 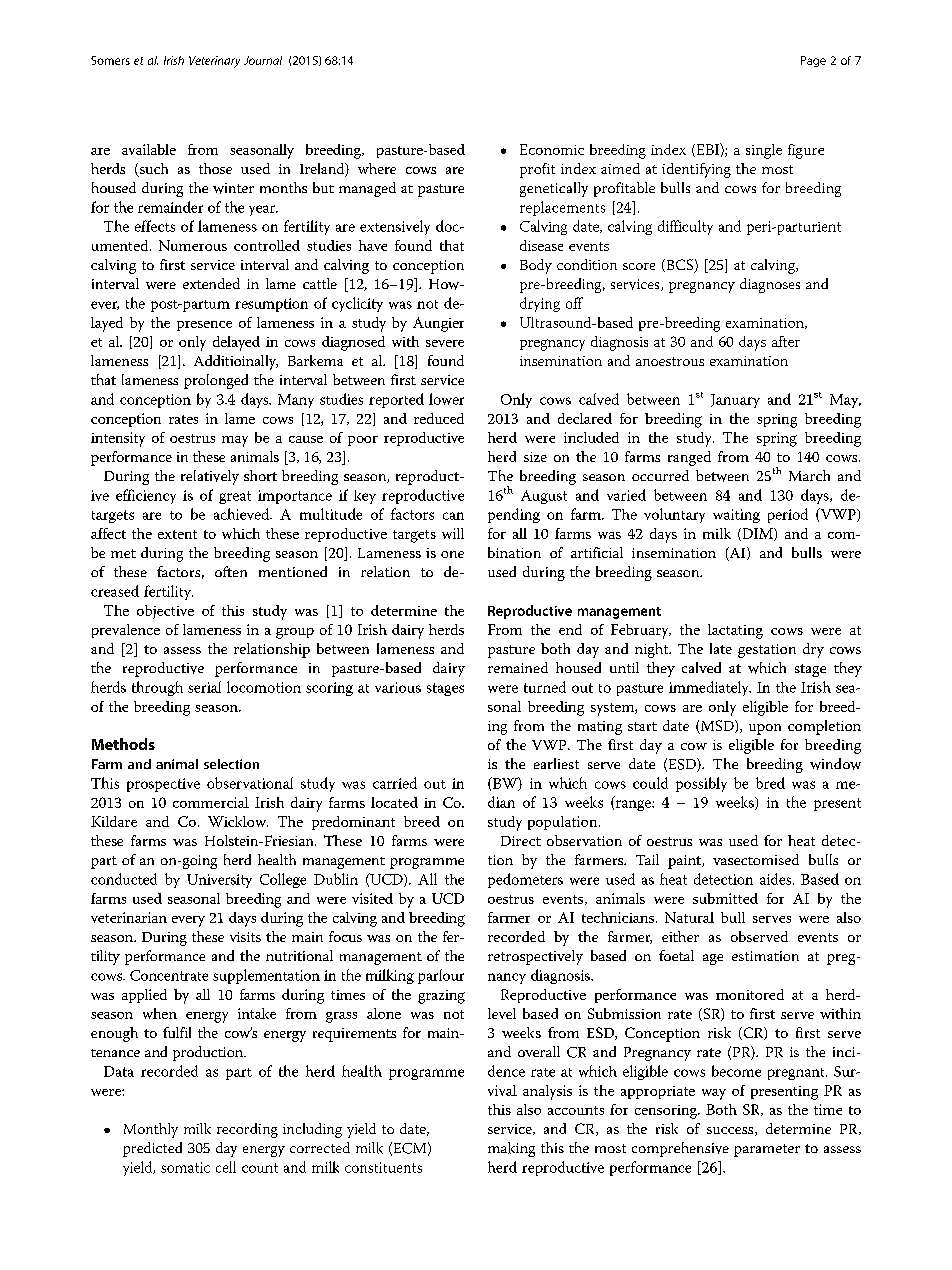 I want to click on lower, so click(x=446, y=399).
